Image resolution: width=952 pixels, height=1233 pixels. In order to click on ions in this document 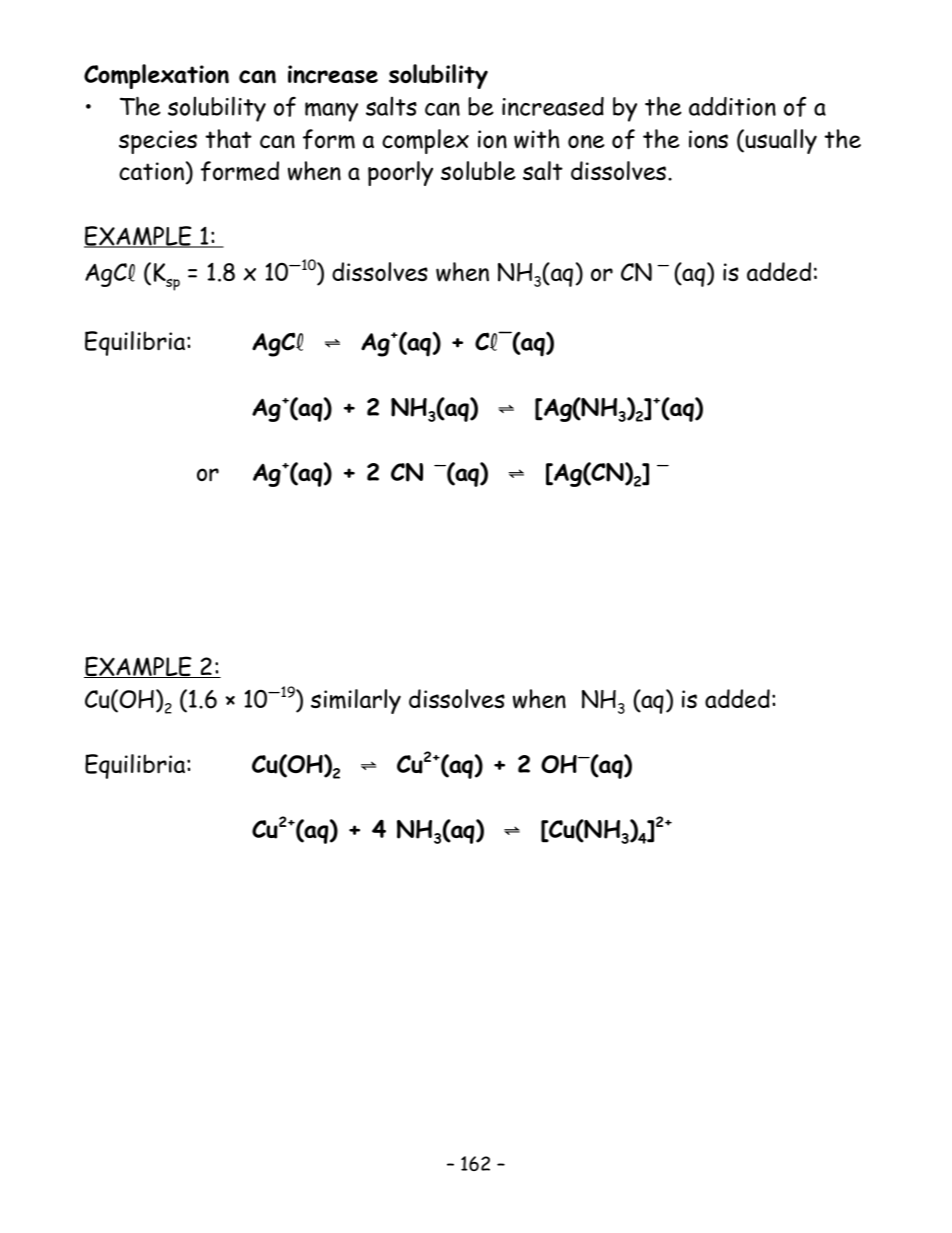, I will do `click(708, 139)`.
